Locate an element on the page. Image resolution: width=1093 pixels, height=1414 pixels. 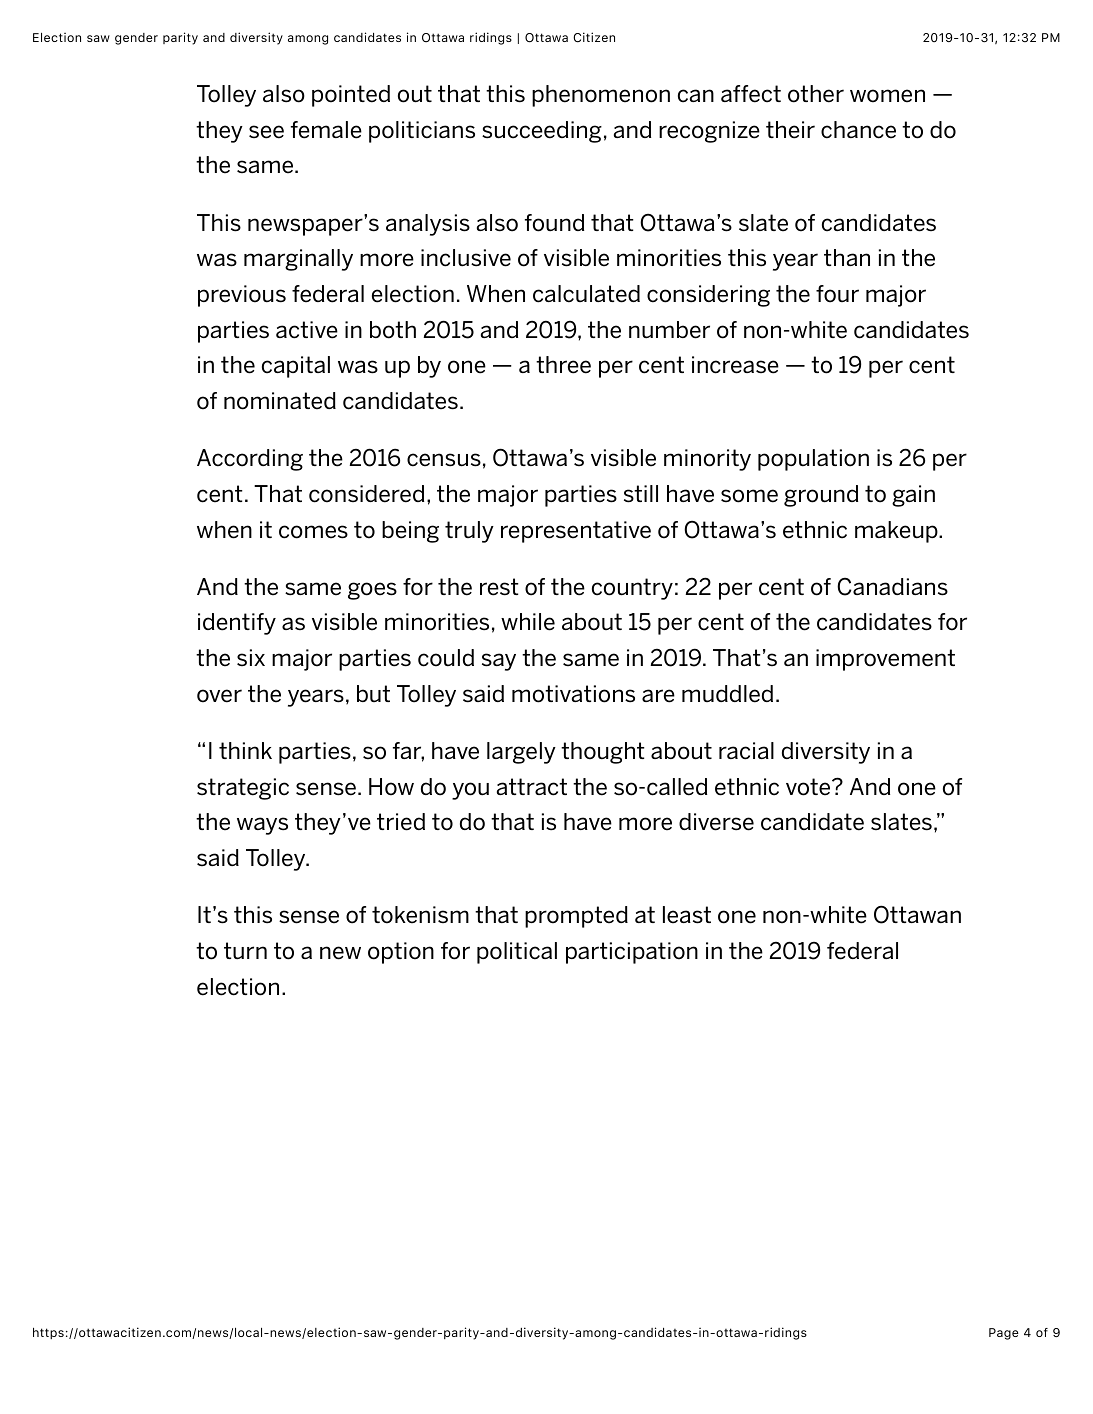
representative is located at coordinates (576, 532).
